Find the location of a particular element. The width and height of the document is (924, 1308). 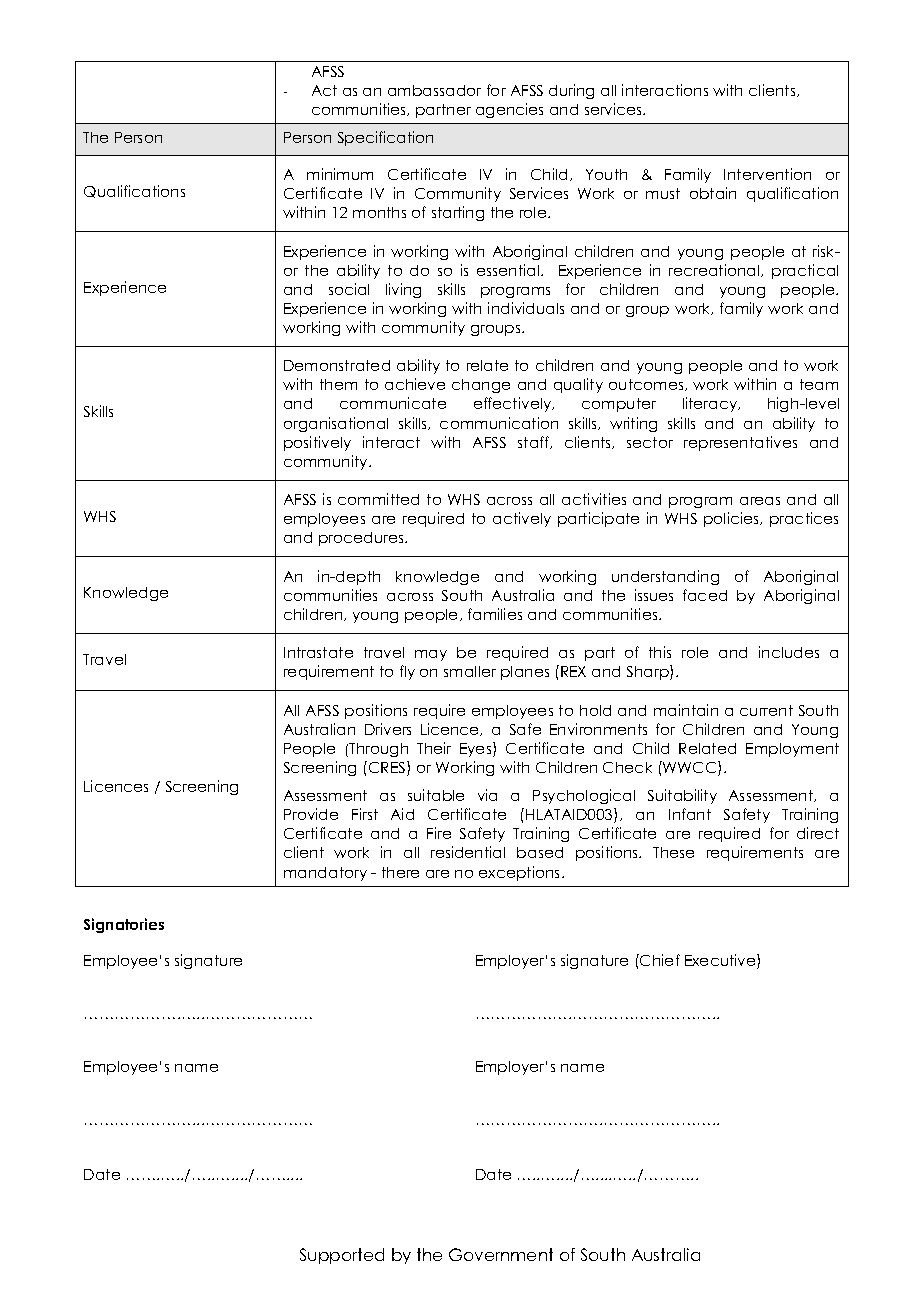

Signatories is located at coordinates (124, 925).
